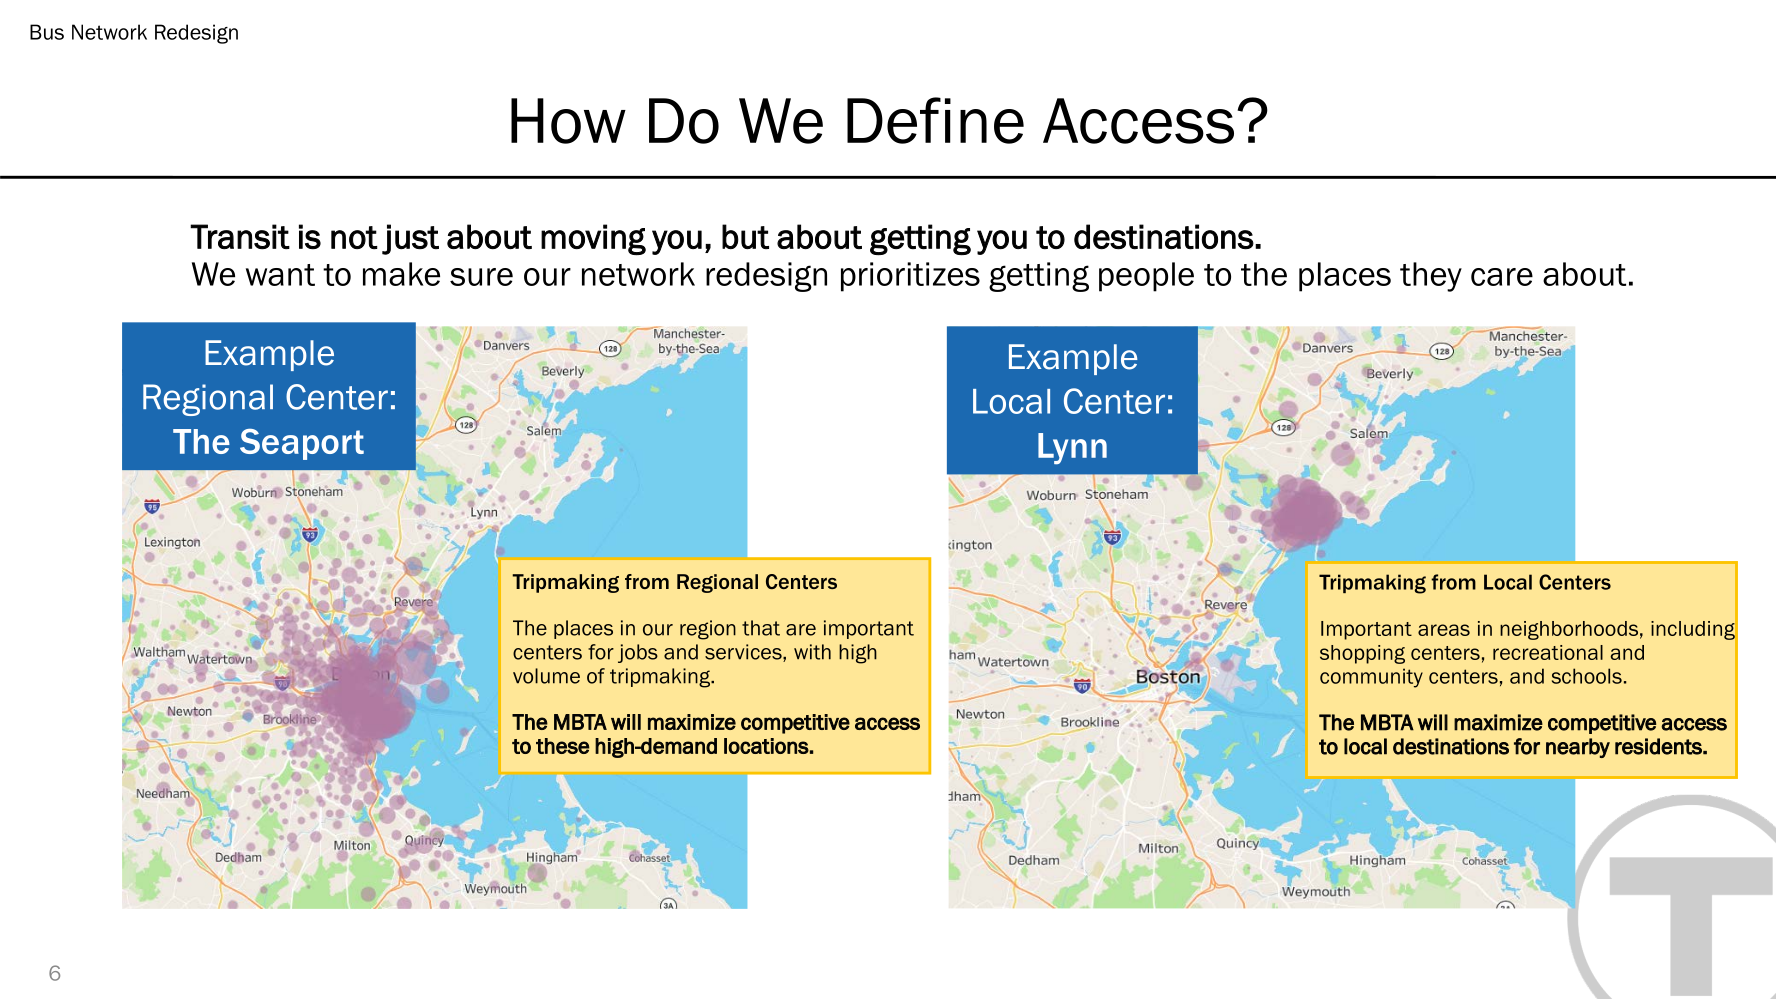  What do you see at coordinates (47, 32) in the screenshot?
I see `Bus` at bounding box center [47, 32].
